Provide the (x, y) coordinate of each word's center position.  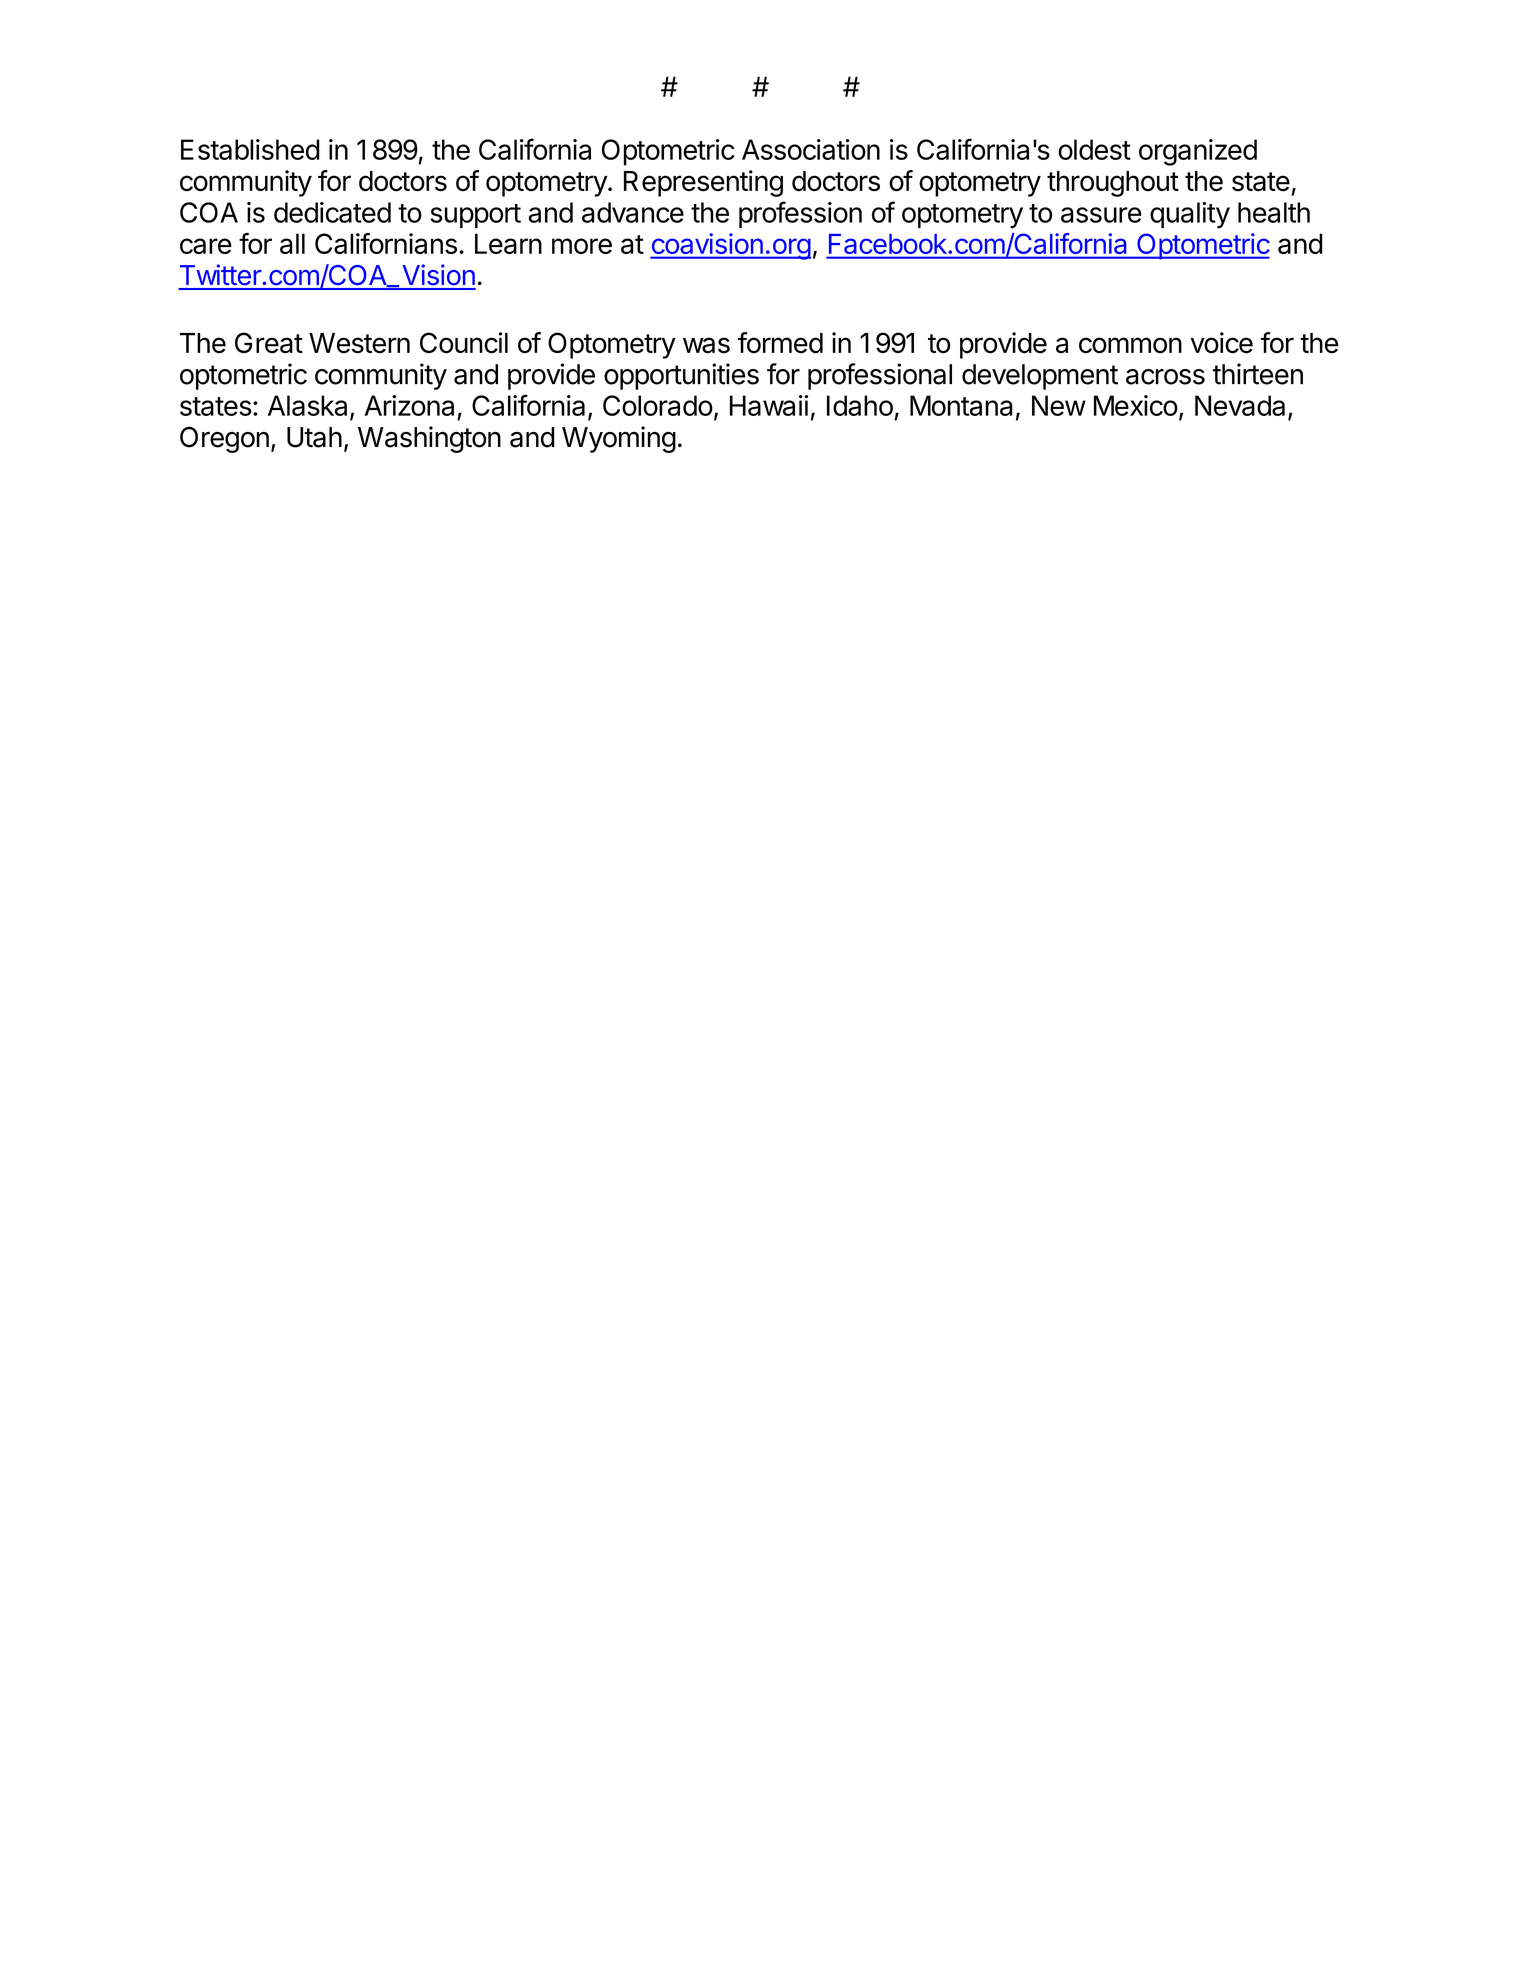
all (292, 243)
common (1130, 345)
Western (359, 343)
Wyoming (619, 439)
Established (250, 149)
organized (1198, 152)
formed (780, 343)
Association (811, 149)
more (582, 246)
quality (1190, 215)
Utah (314, 437)
